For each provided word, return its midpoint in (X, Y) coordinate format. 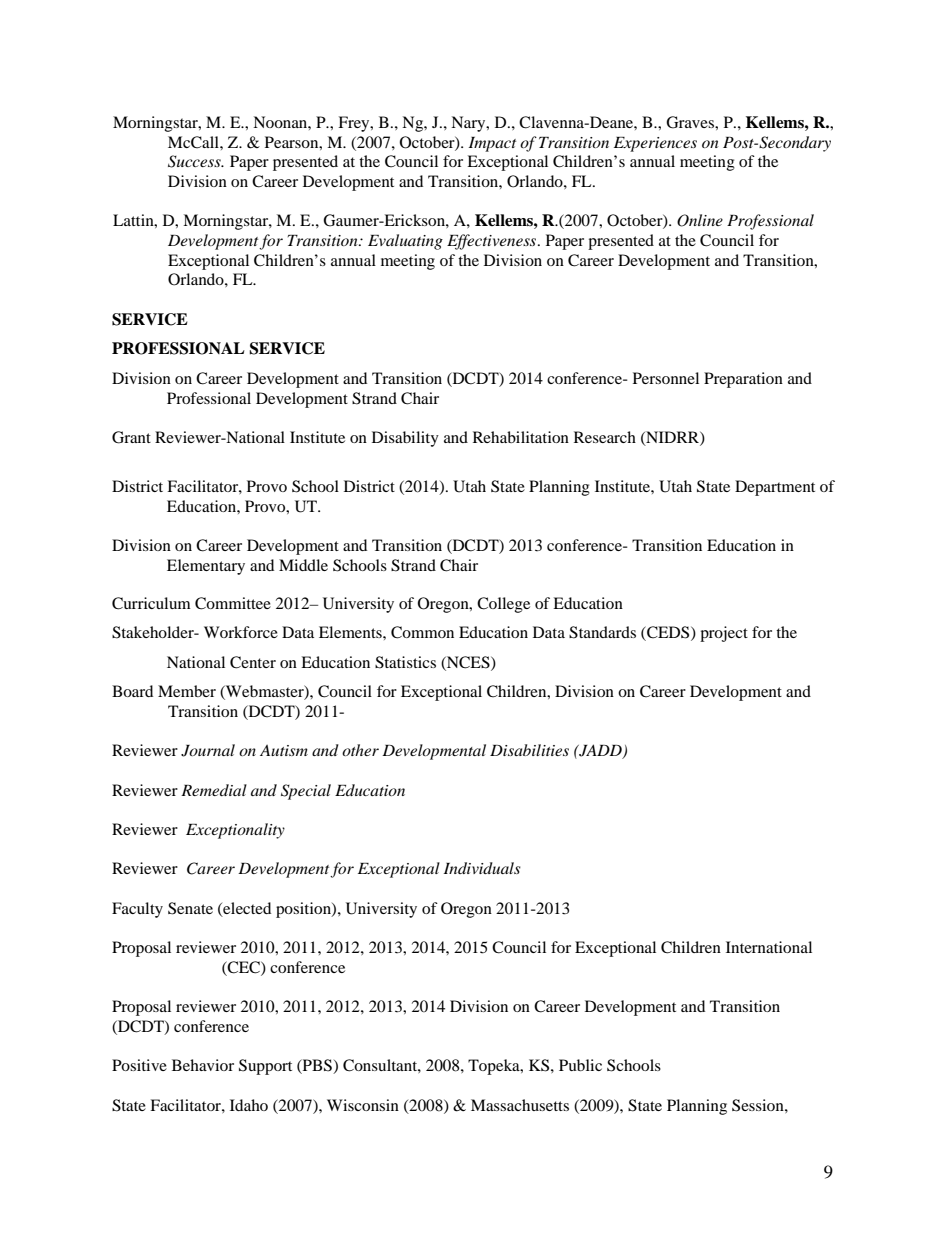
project (724, 634)
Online (700, 220)
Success (195, 161)
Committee (233, 603)
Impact (492, 144)
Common (422, 632)
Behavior (203, 1065)
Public (580, 1065)
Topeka (495, 1067)
